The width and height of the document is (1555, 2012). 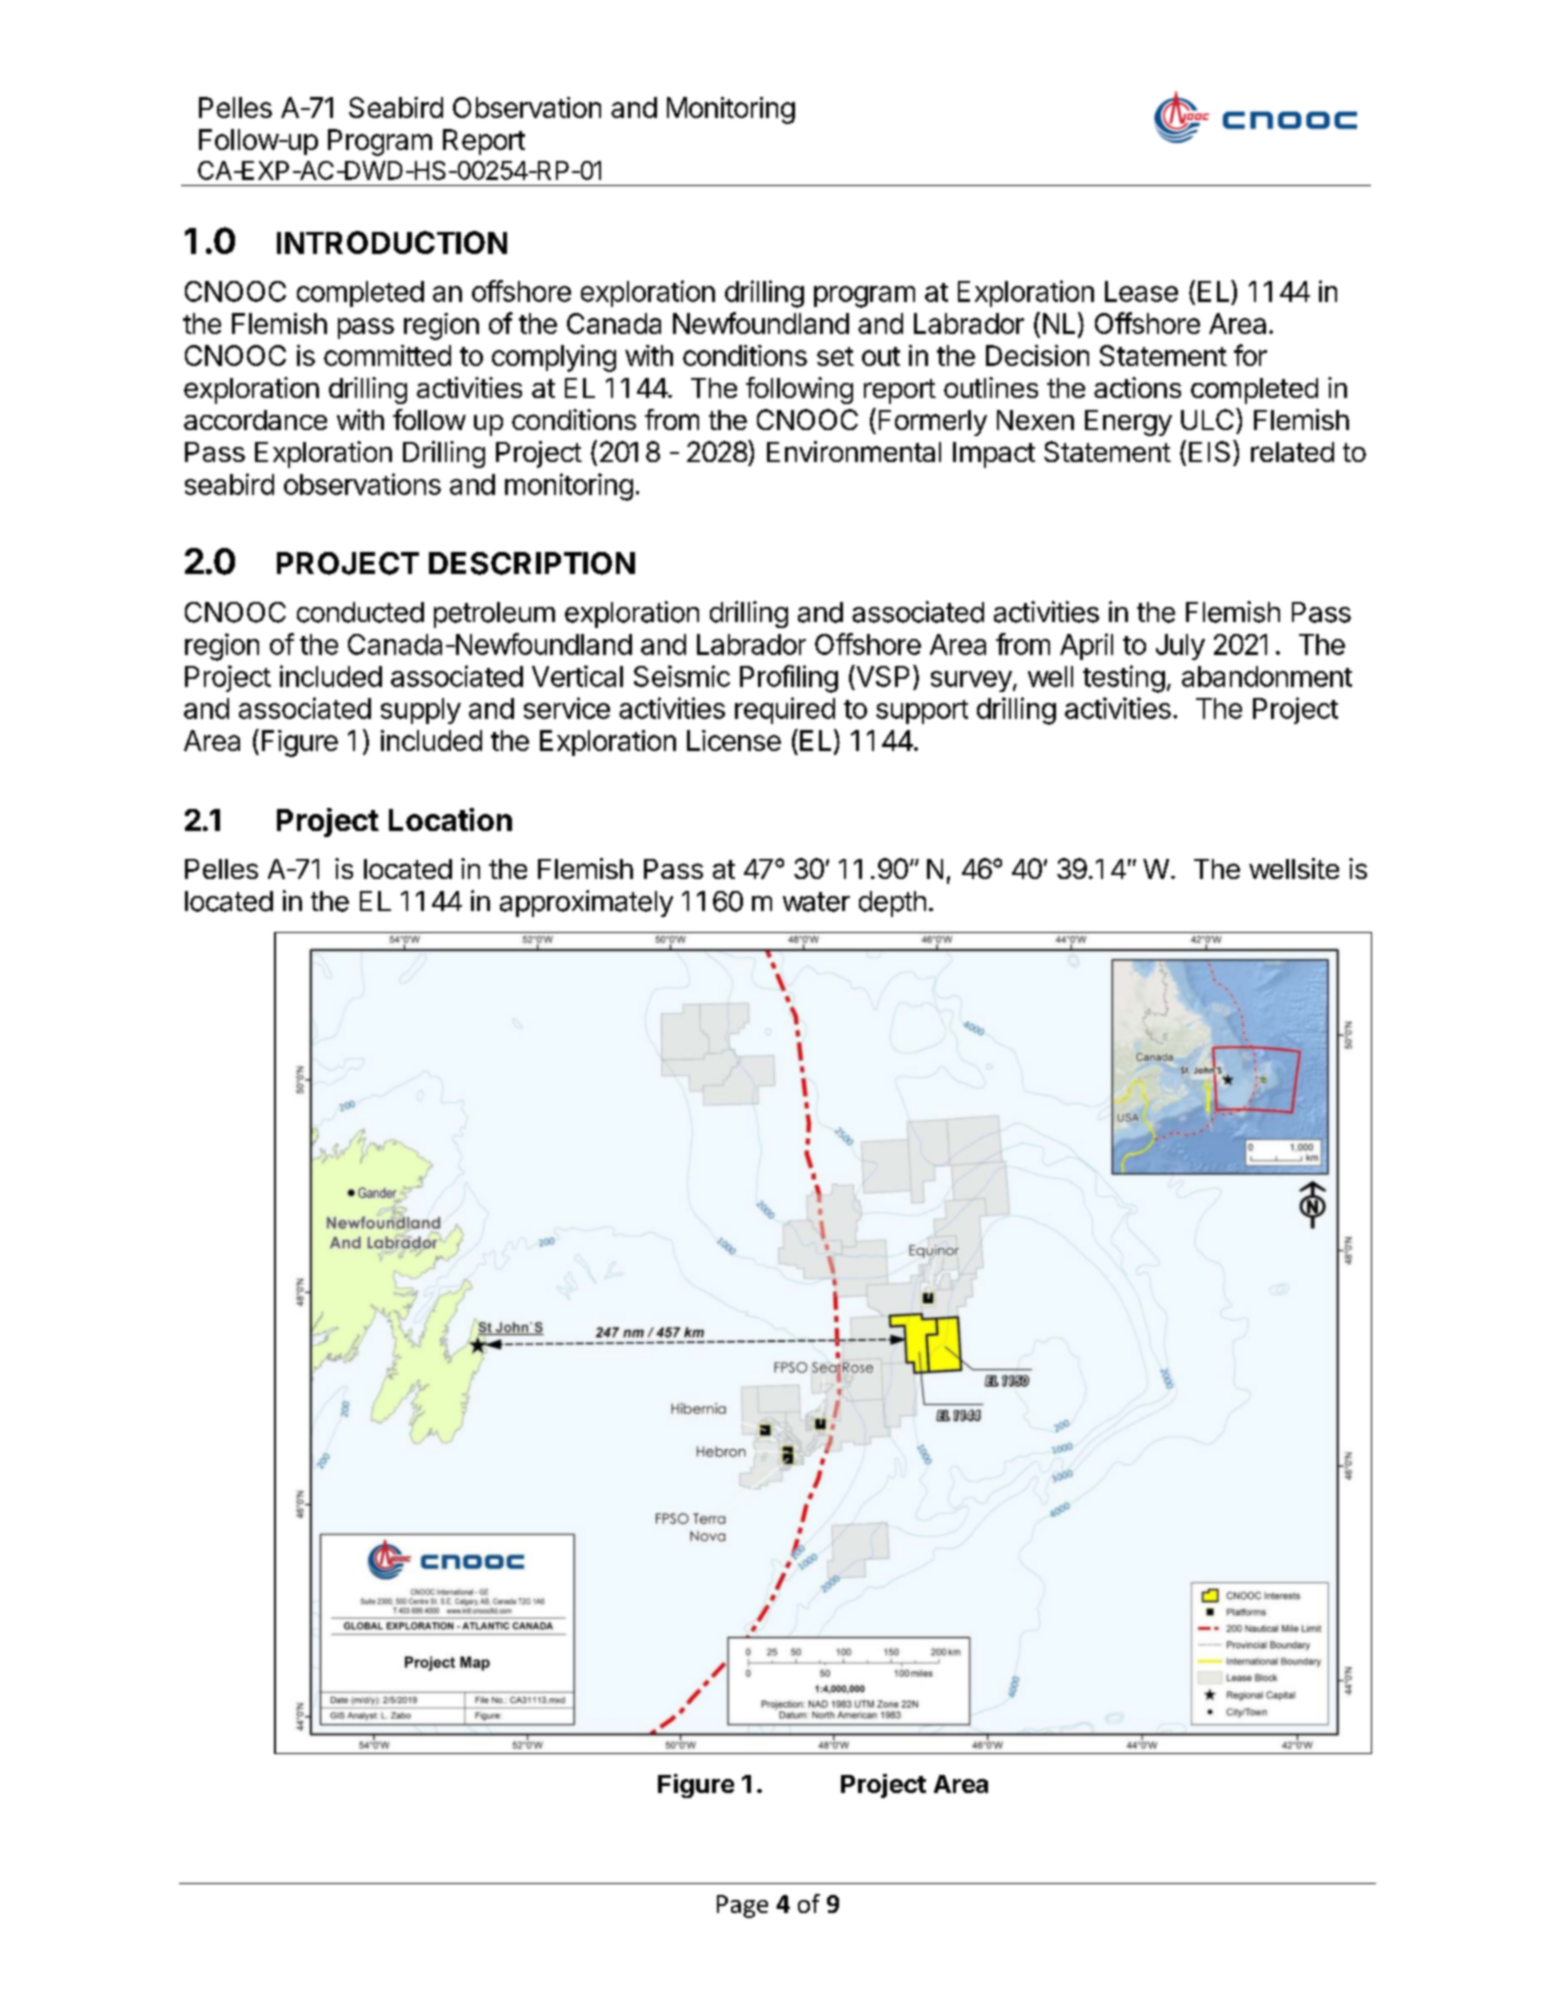 What do you see at coordinates (421, 711) in the document?
I see `supply` at bounding box center [421, 711].
